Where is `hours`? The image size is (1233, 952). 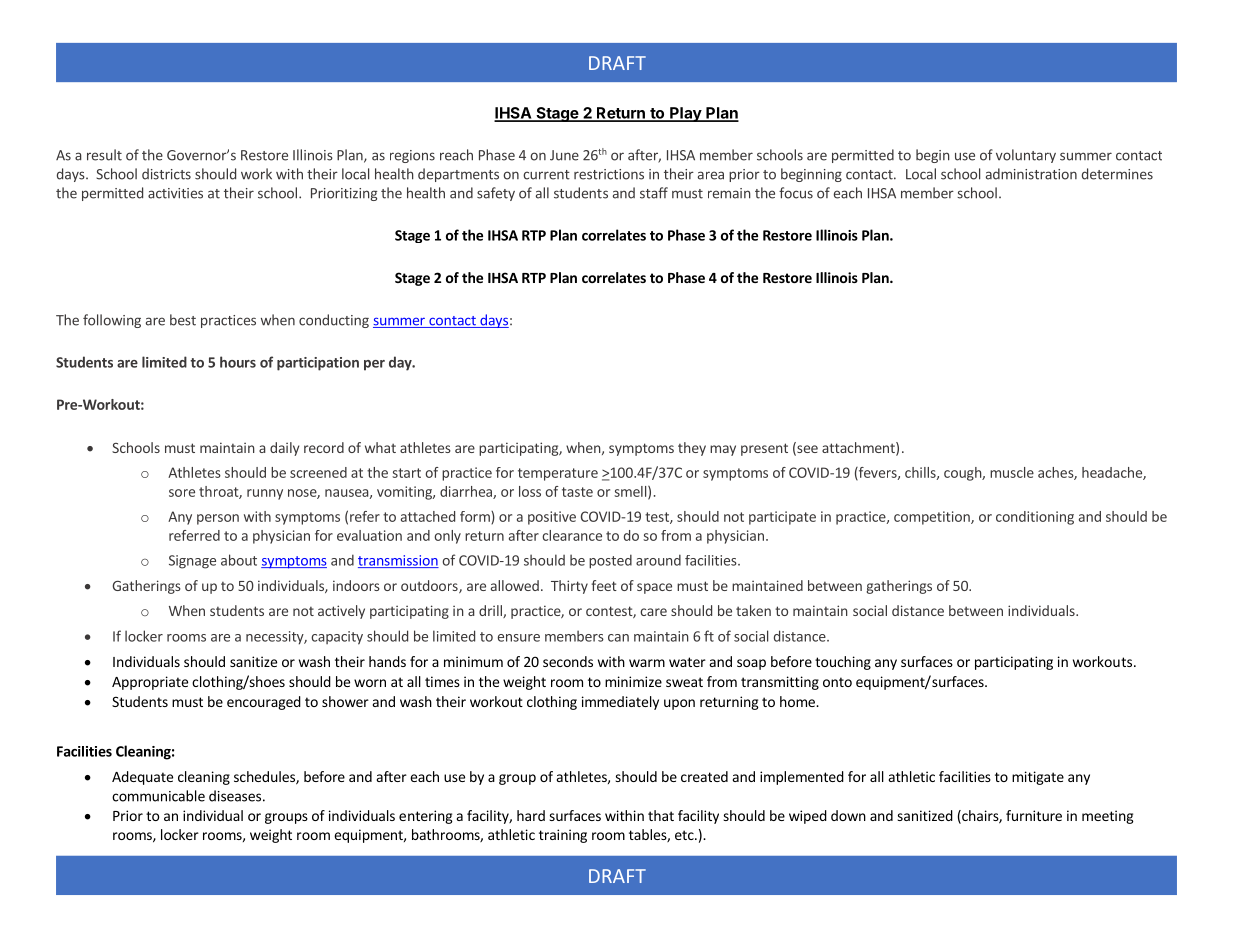
hours is located at coordinates (238, 362).
